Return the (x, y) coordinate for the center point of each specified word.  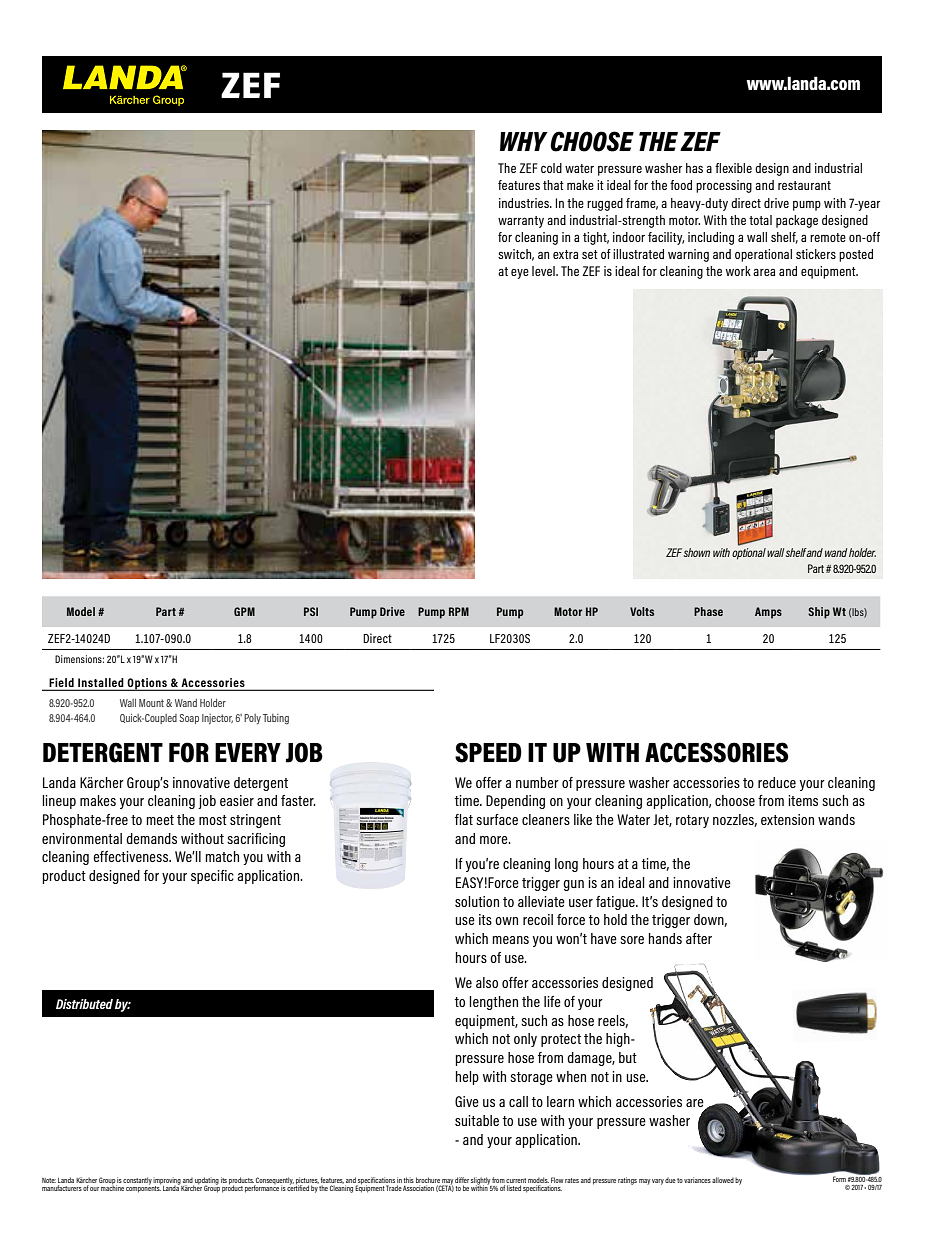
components (143, 1188)
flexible (733, 168)
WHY (524, 141)
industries (525, 203)
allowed (723, 1180)
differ (462, 1180)
